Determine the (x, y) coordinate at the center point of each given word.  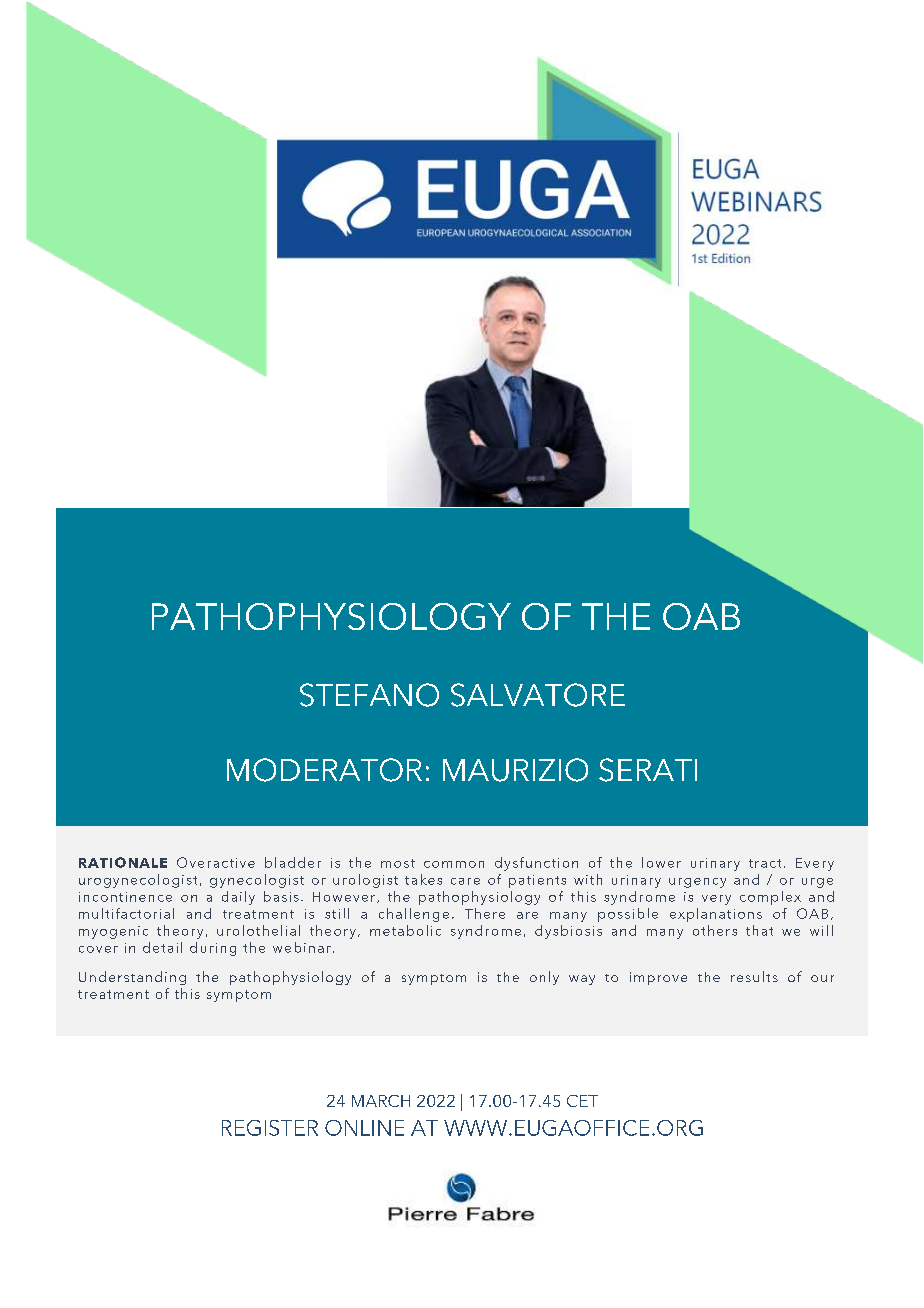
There (485, 913)
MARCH (381, 1101)
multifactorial (126, 913)
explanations (716, 915)
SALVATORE (538, 695)
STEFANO (369, 695)
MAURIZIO (515, 770)
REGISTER (270, 1128)
